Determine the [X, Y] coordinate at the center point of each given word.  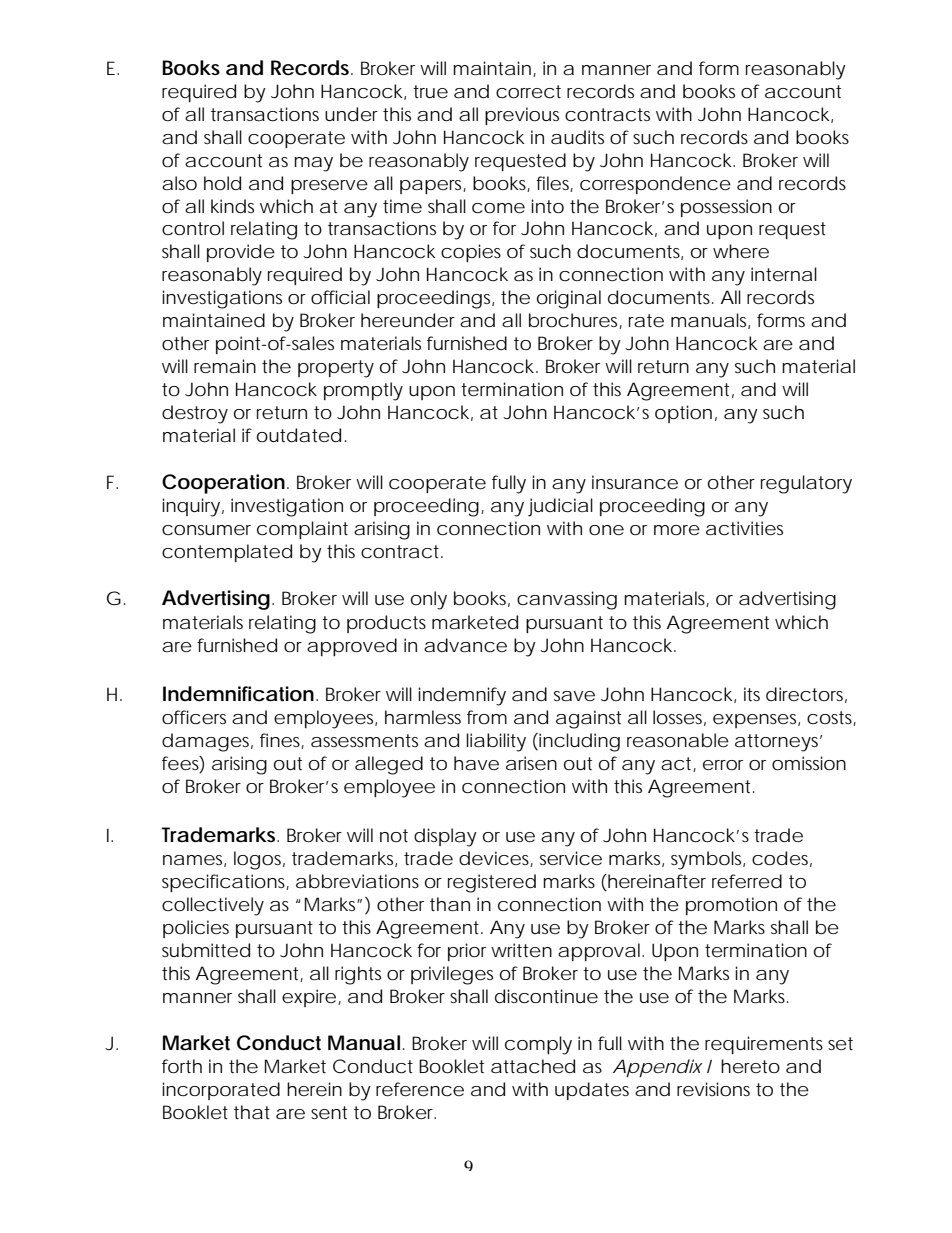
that [252, 1112]
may [313, 164]
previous [522, 116]
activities [744, 528]
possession [726, 208]
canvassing [567, 600]
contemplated [227, 553]
